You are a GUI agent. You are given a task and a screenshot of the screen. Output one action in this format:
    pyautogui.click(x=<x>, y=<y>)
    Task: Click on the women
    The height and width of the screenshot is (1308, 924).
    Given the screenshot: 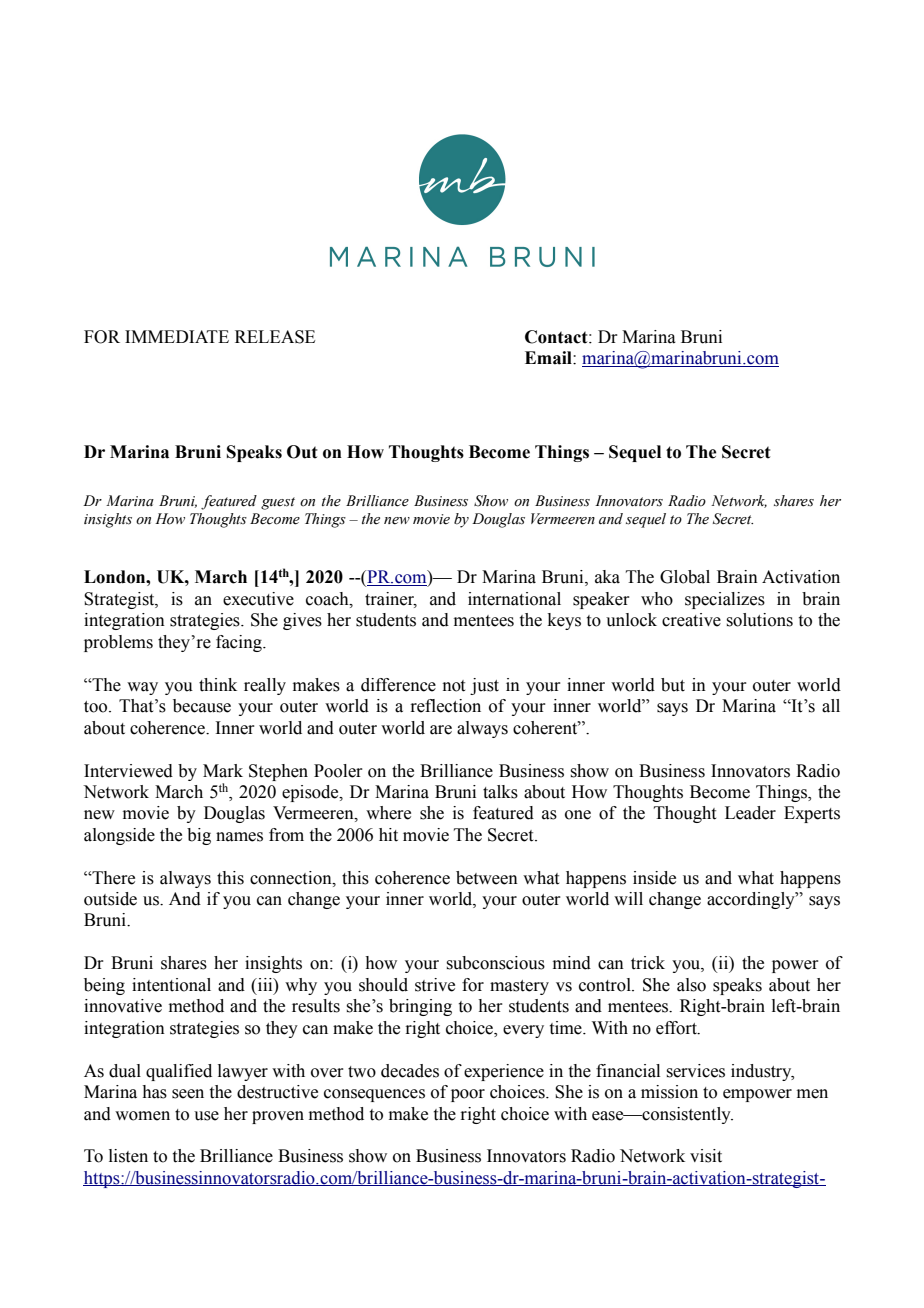 What is the action you would take?
    pyautogui.click(x=142, y=1116)
